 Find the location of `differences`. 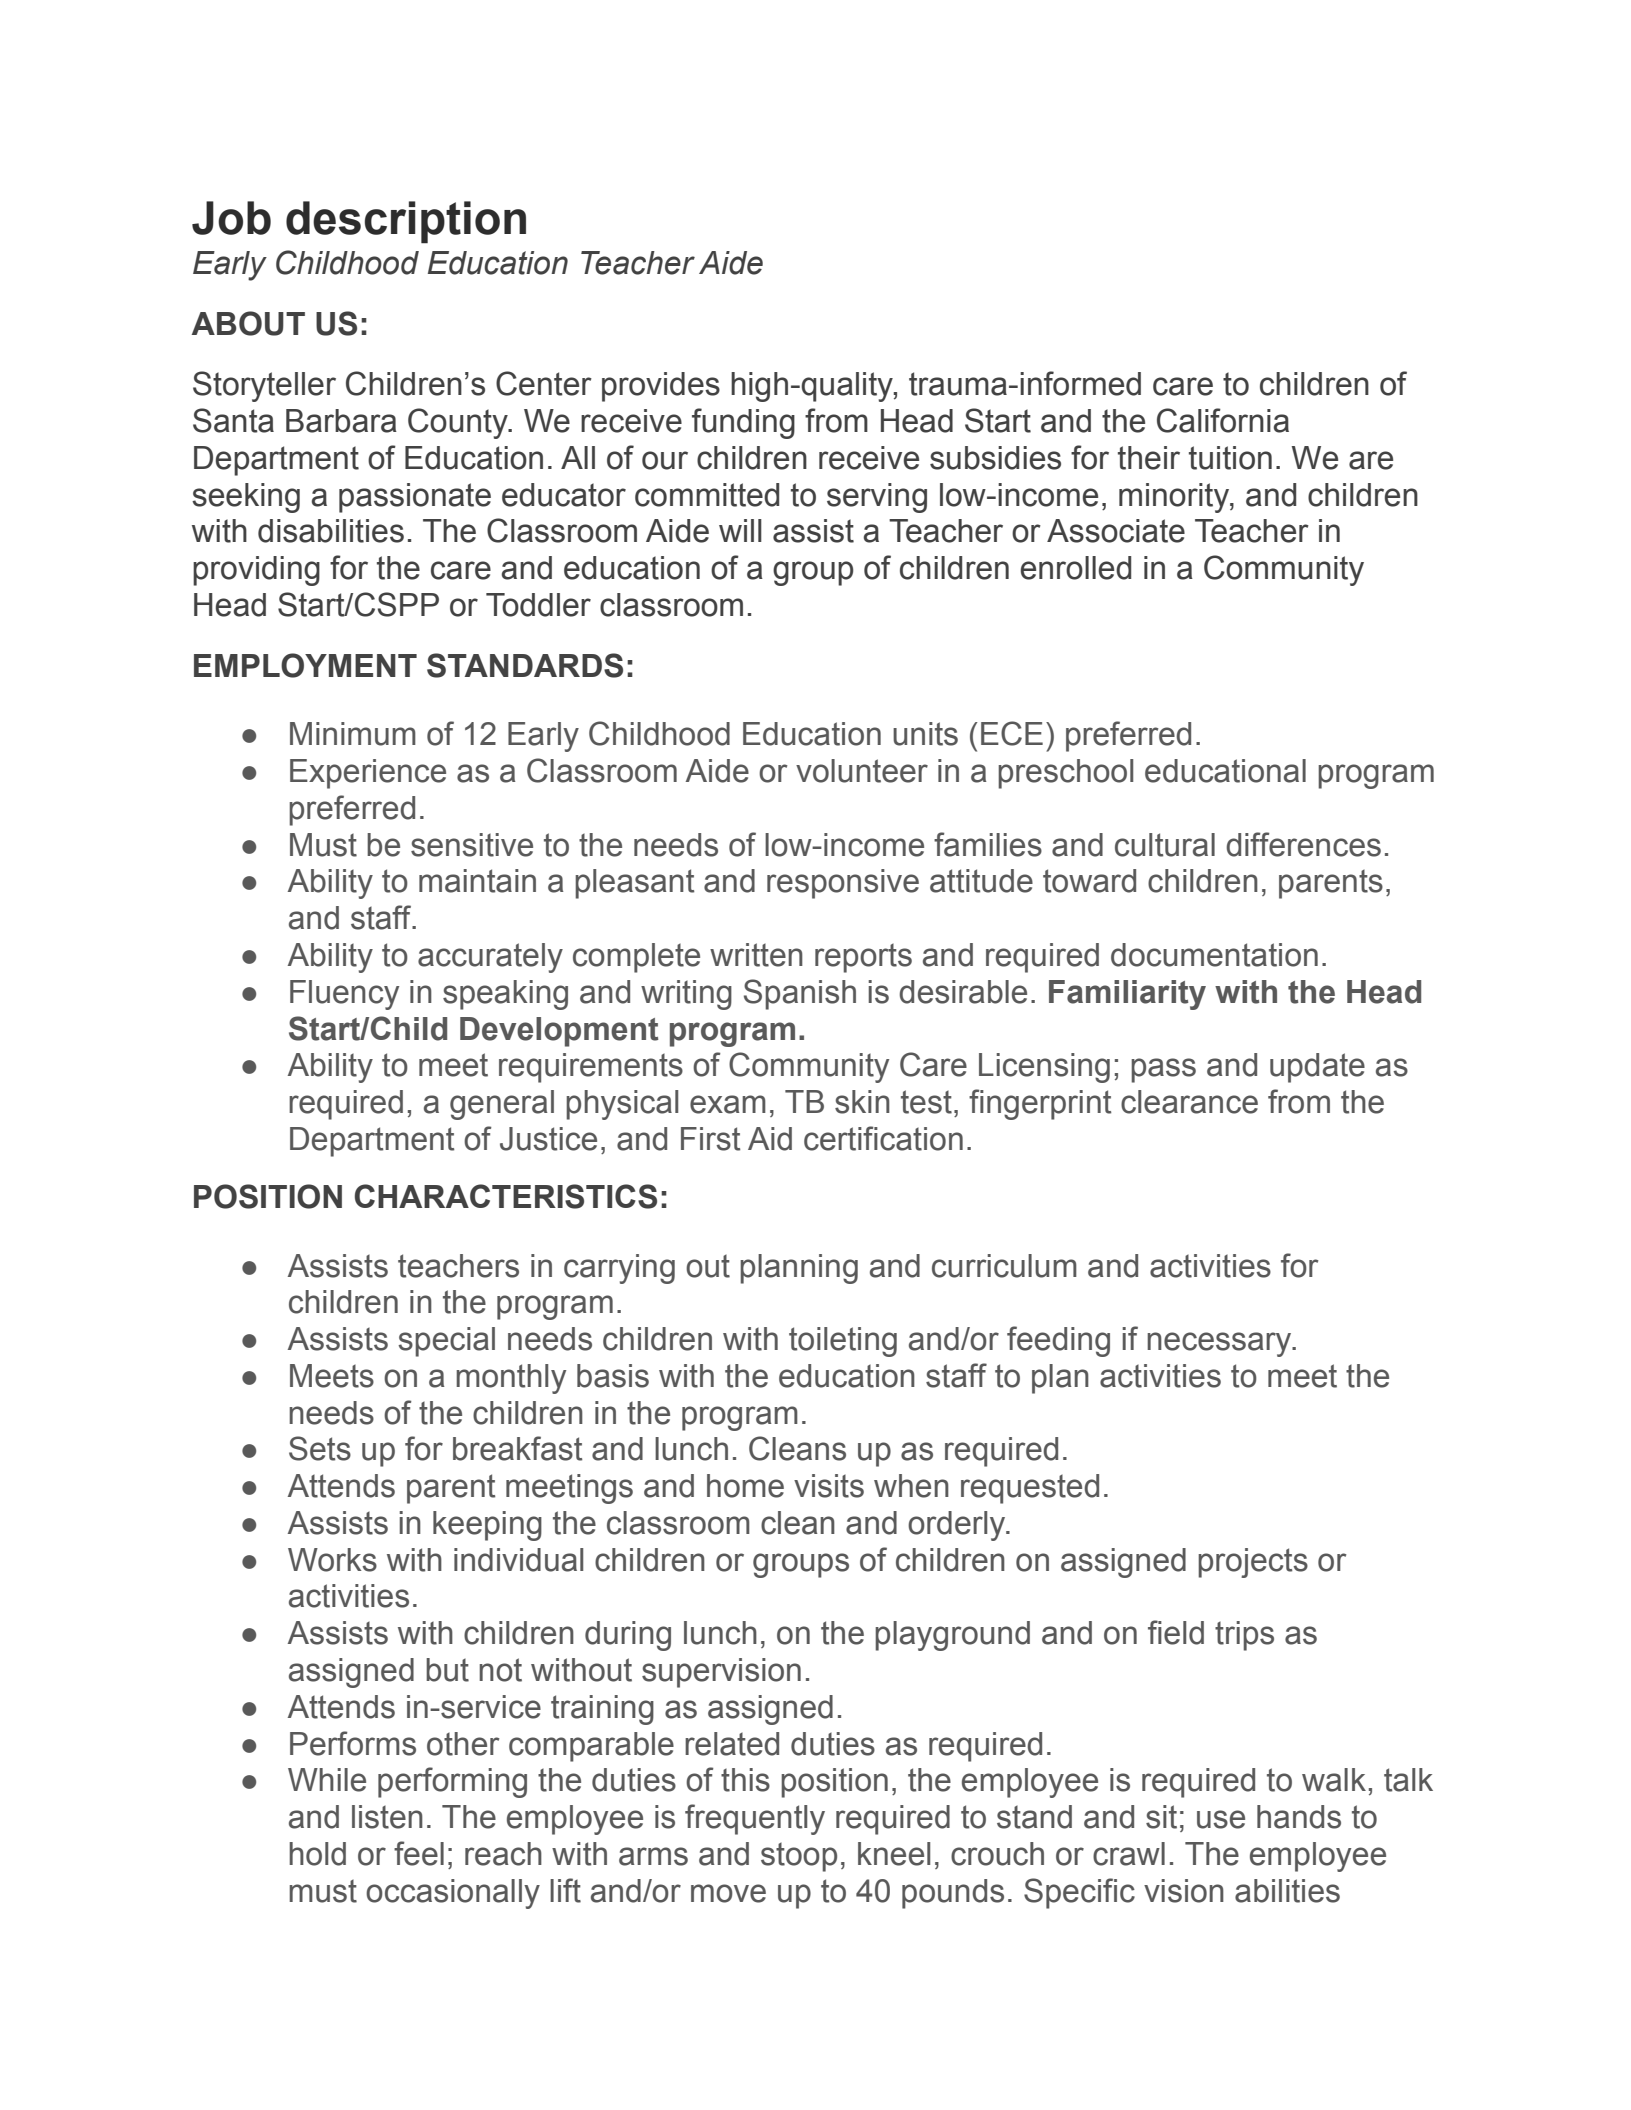

differences is located at coordinates (1303, 844).
